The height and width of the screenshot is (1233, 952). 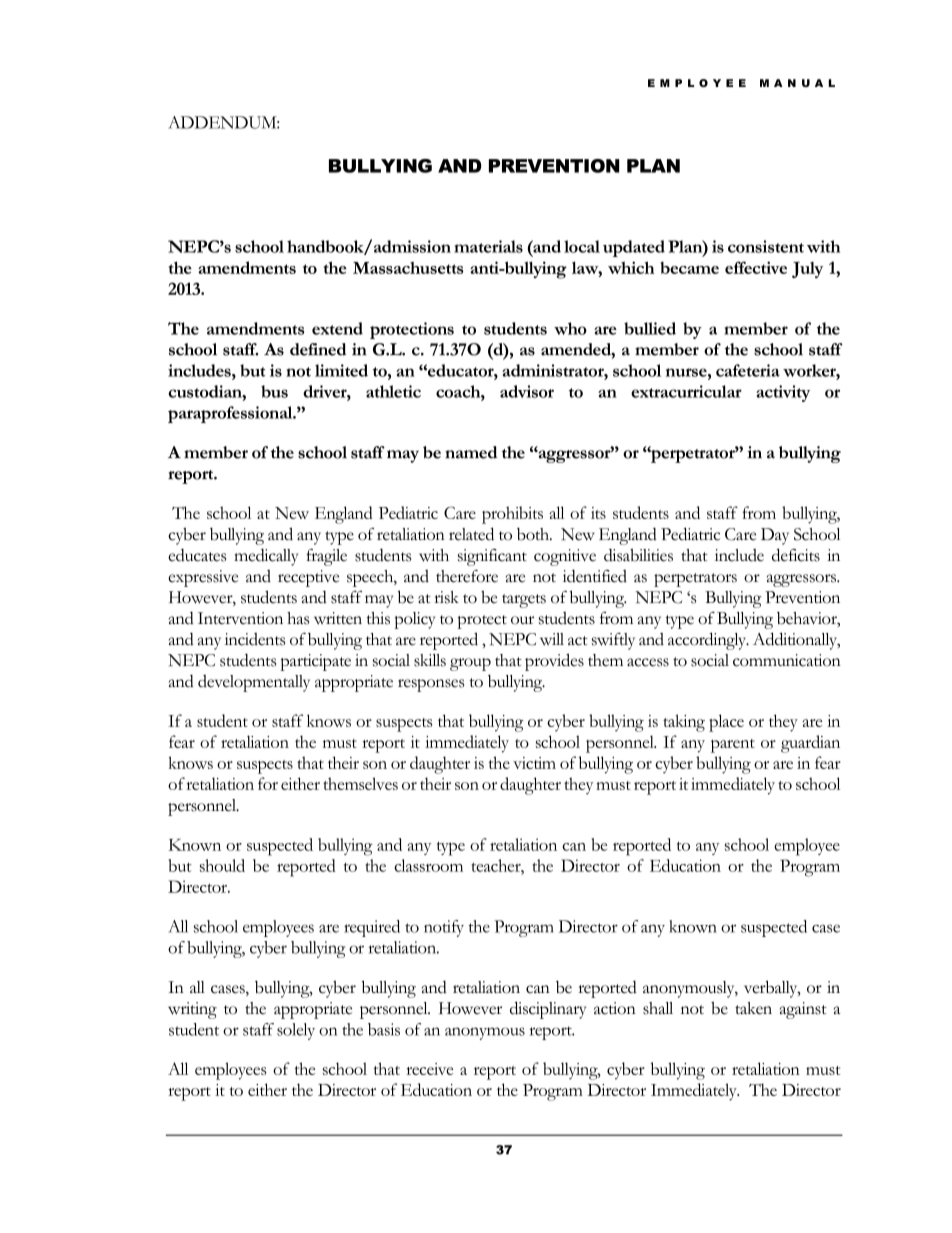 I want to click on disciplinary, so click(x=548, y=1010).
